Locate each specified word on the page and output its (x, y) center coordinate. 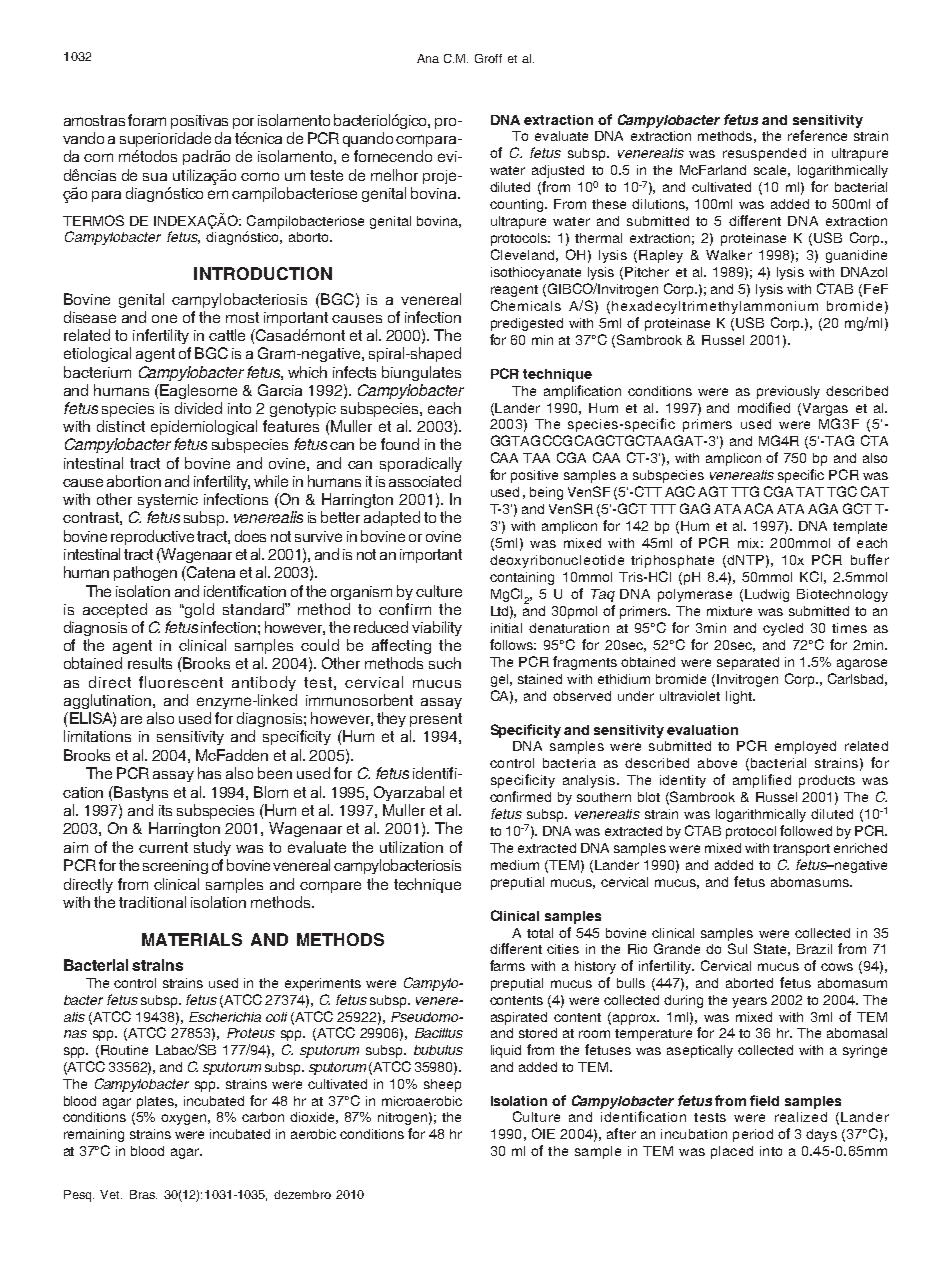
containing (522, 578)
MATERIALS (192, 939)
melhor (394, 175)
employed (805, 747)
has (209, 773)
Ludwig (767, 595)
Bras (143, 1194)
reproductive (152, 537)
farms (507, 965)
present (436, 720)
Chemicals (526, 305)
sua (155, 177)
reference (817, 135)
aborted (749, 983)
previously (788, 392)
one (164, 318)
